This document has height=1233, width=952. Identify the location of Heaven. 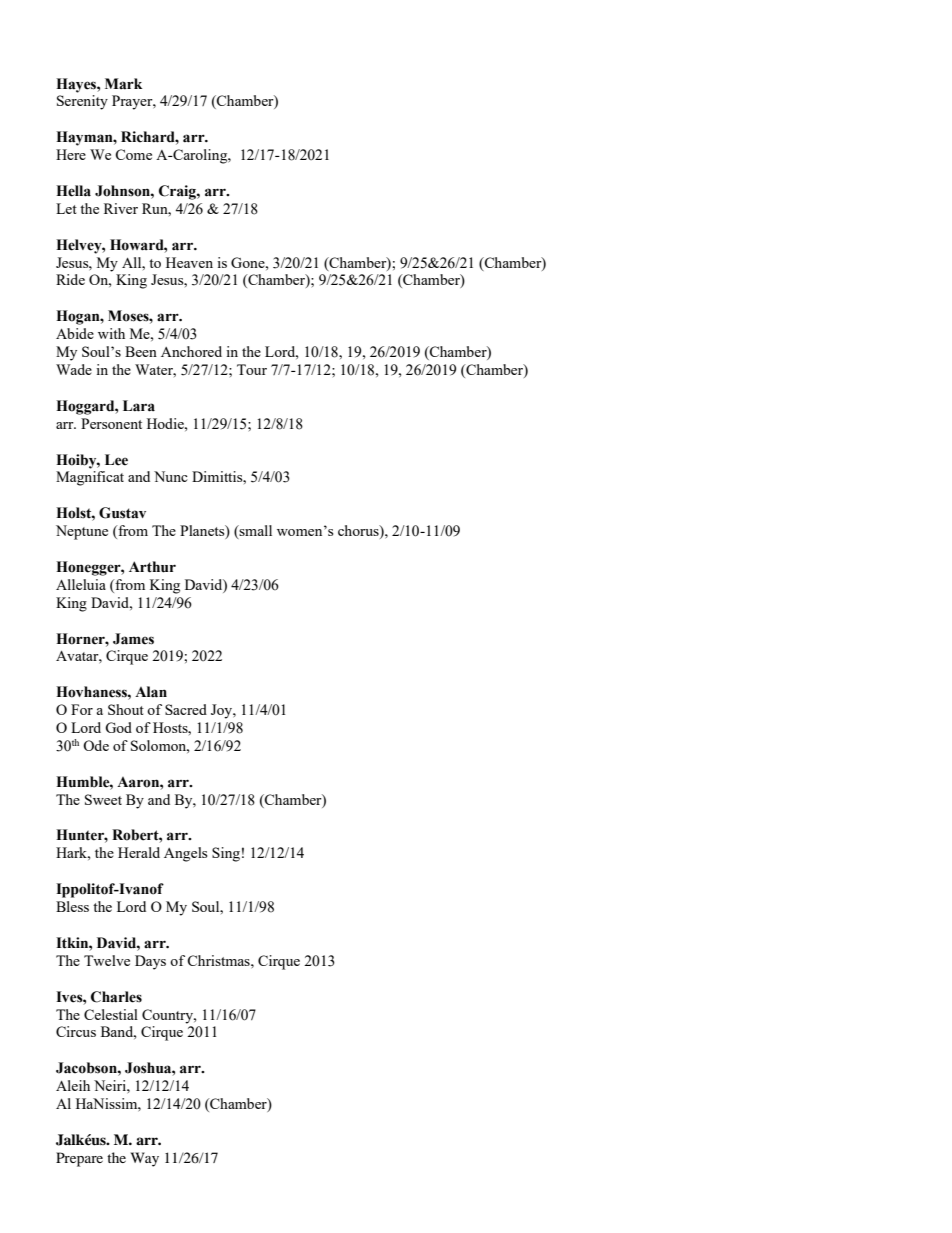
(189, 262).
